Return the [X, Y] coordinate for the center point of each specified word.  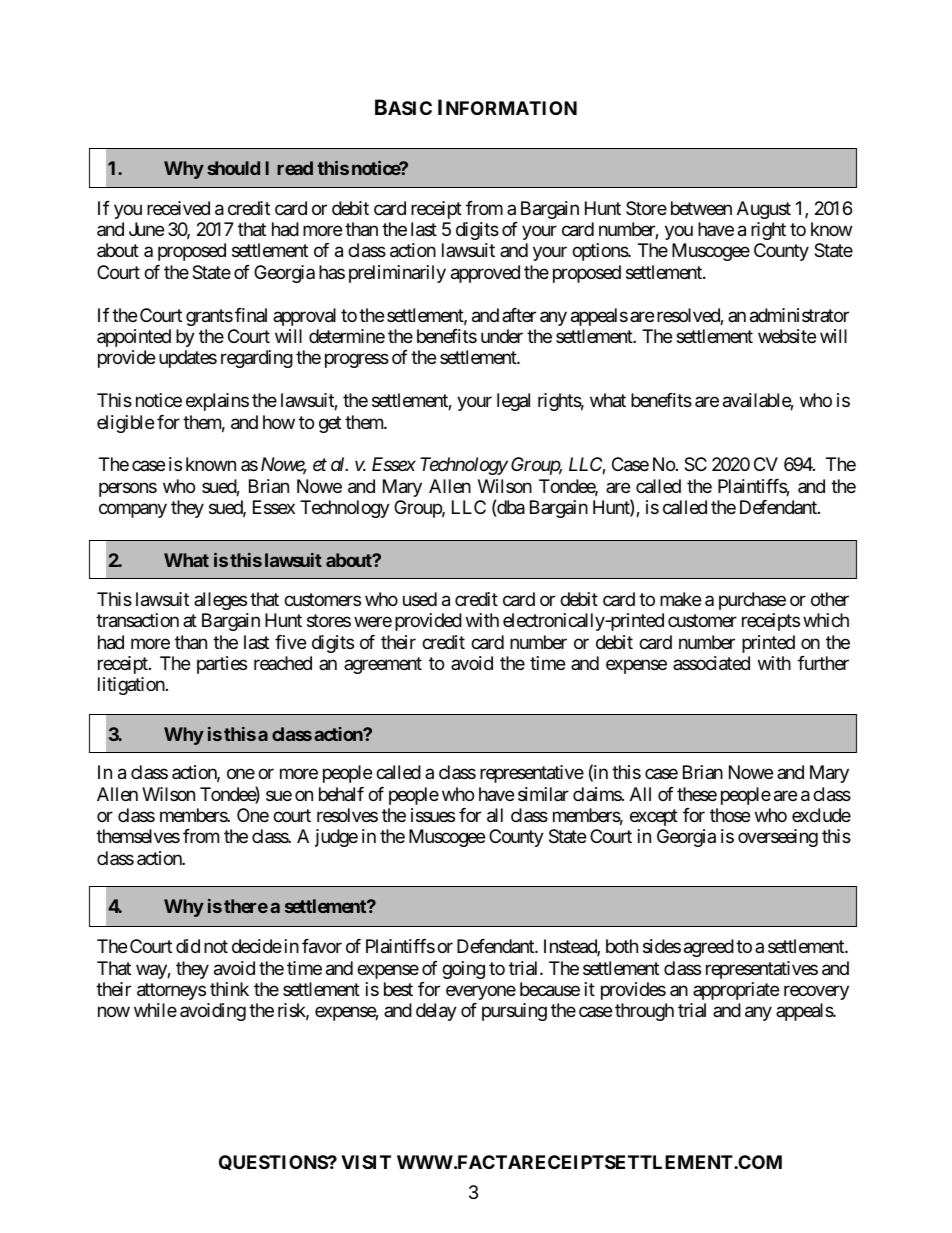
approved [485, 274]
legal [513, 402]
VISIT [366, 1162]
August [764, 210]
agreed [709, 948]
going [463, 970]
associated [711, 663]
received [178, 208]
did [188, 946]
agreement [383, 665]
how [279, 422]
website [787, 336]
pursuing [514, 1012]
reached [283, 663]
